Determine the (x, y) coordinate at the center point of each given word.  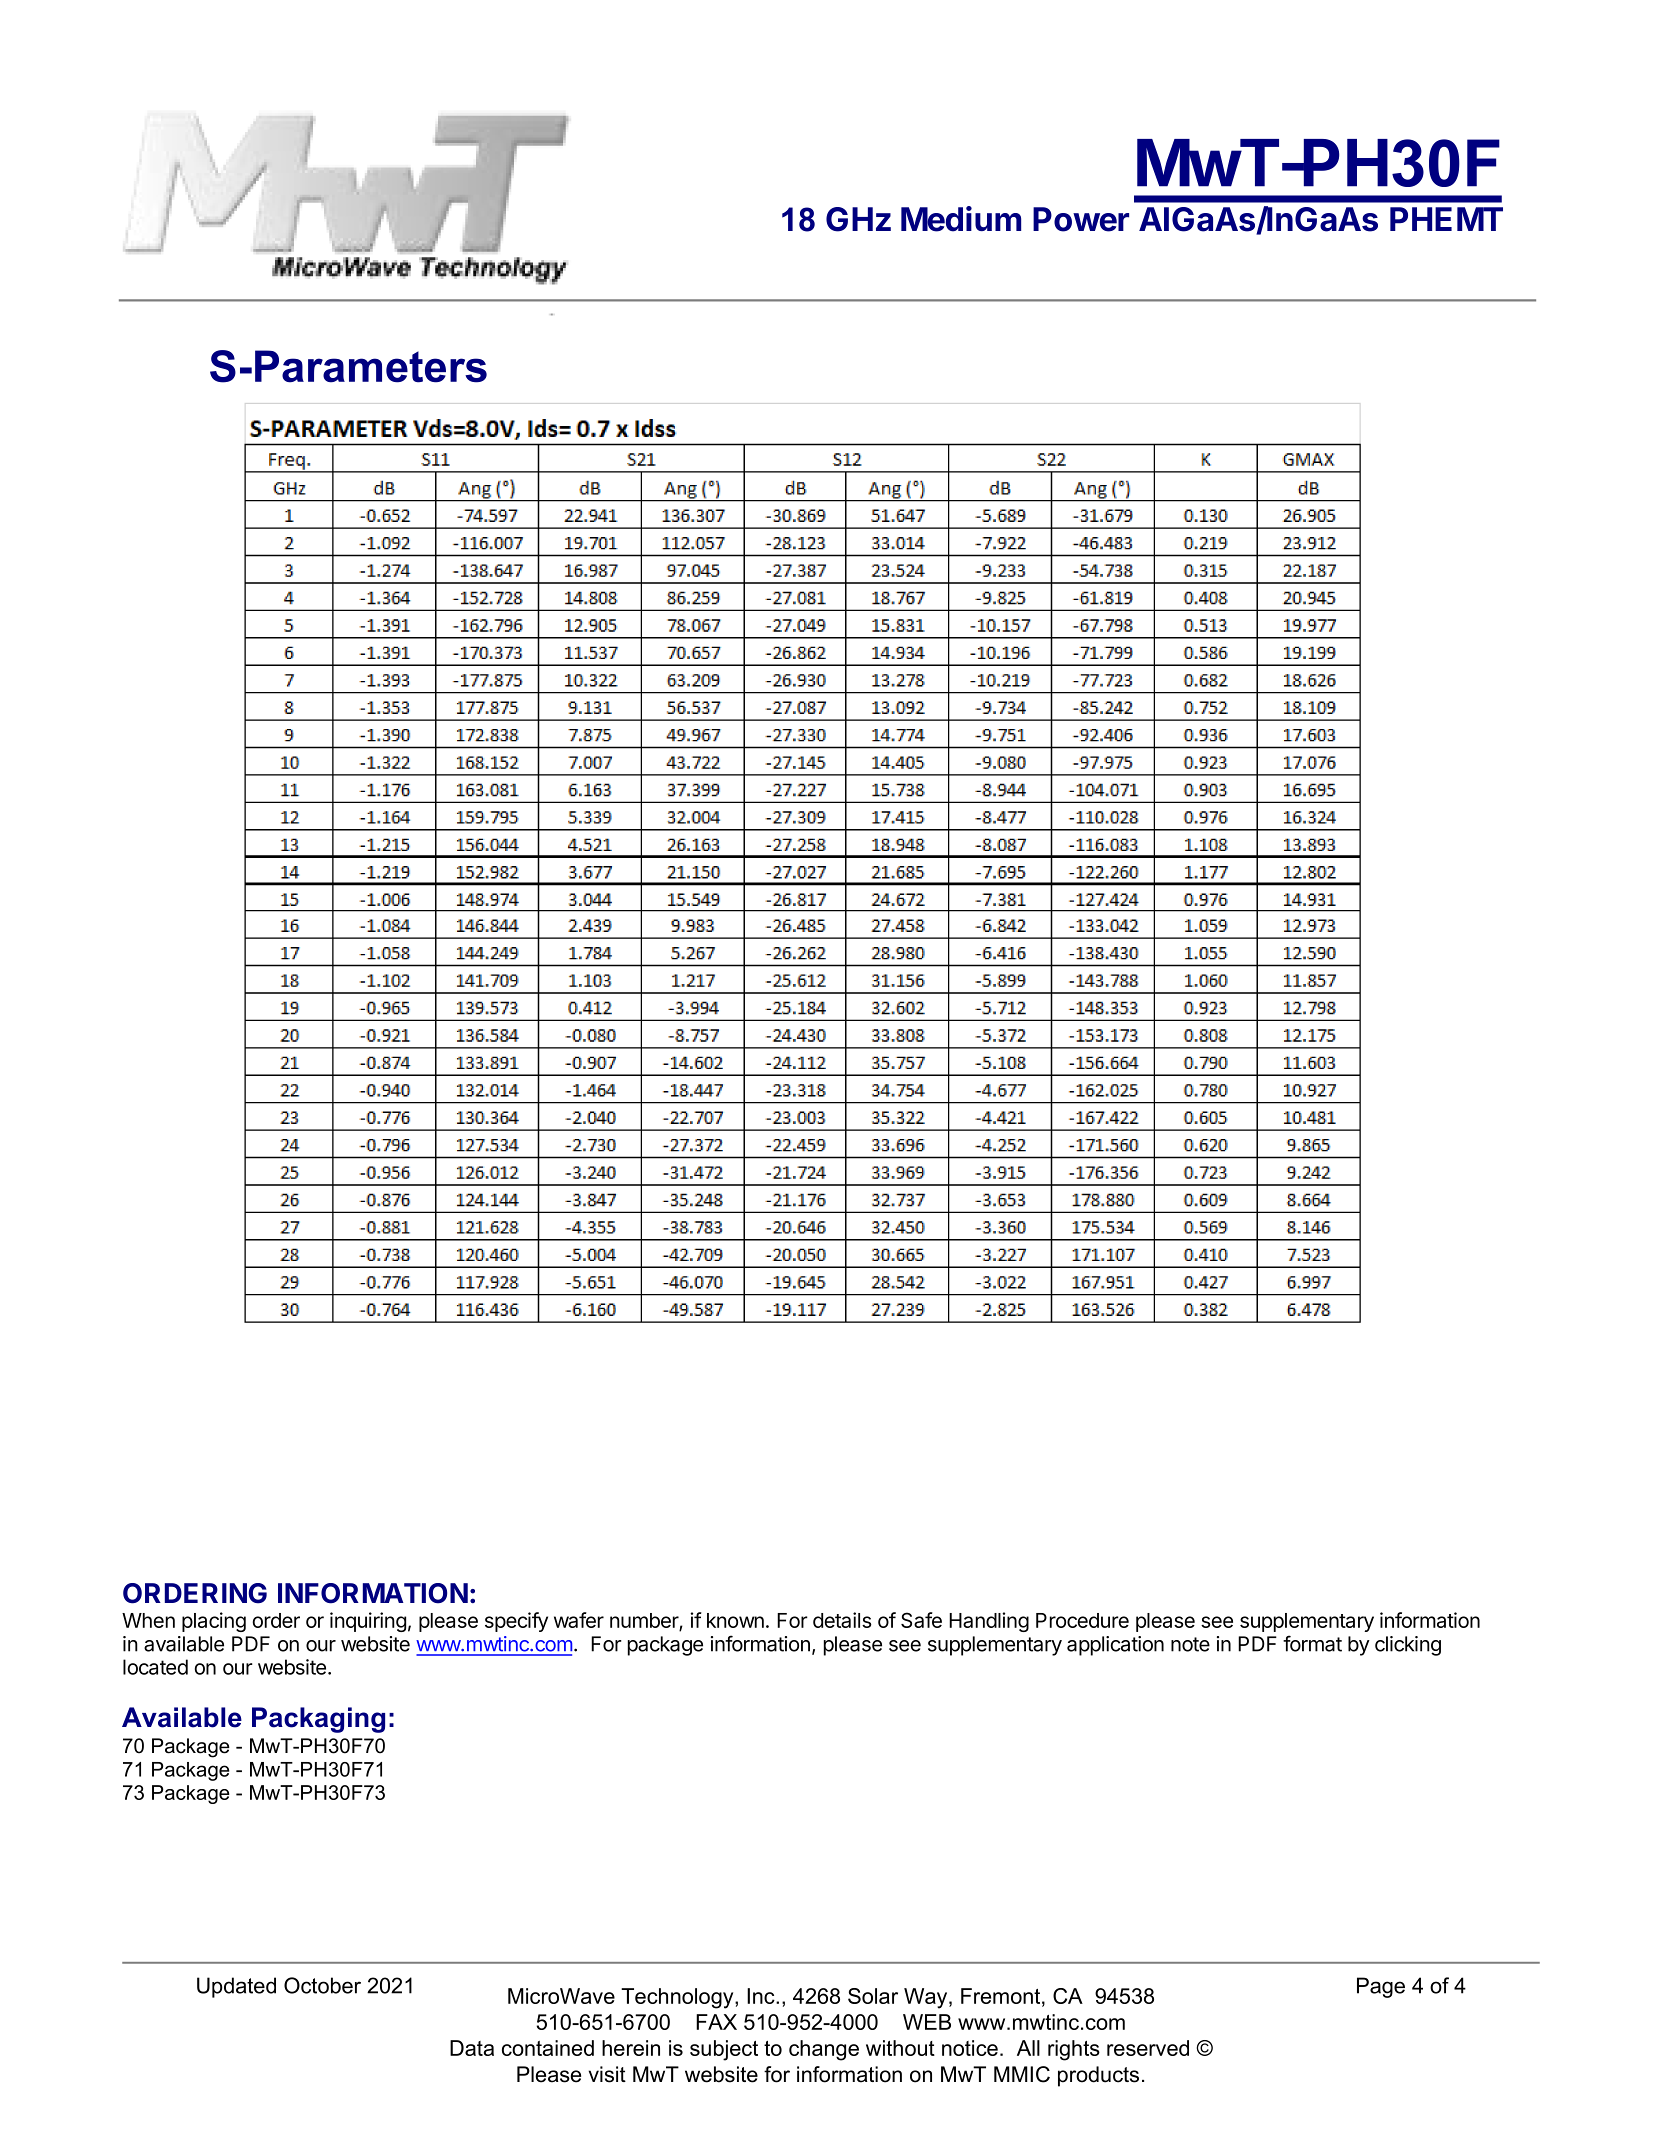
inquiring (368, 1622)
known (735, 1620)
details (842, 1620)
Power (1081, 219)
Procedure (1082, 1620)
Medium (961, 219)
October (322, 1985)
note (1190, 1644)
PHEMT (1446, 219)
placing (214, 1622)
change (824, 2050)
